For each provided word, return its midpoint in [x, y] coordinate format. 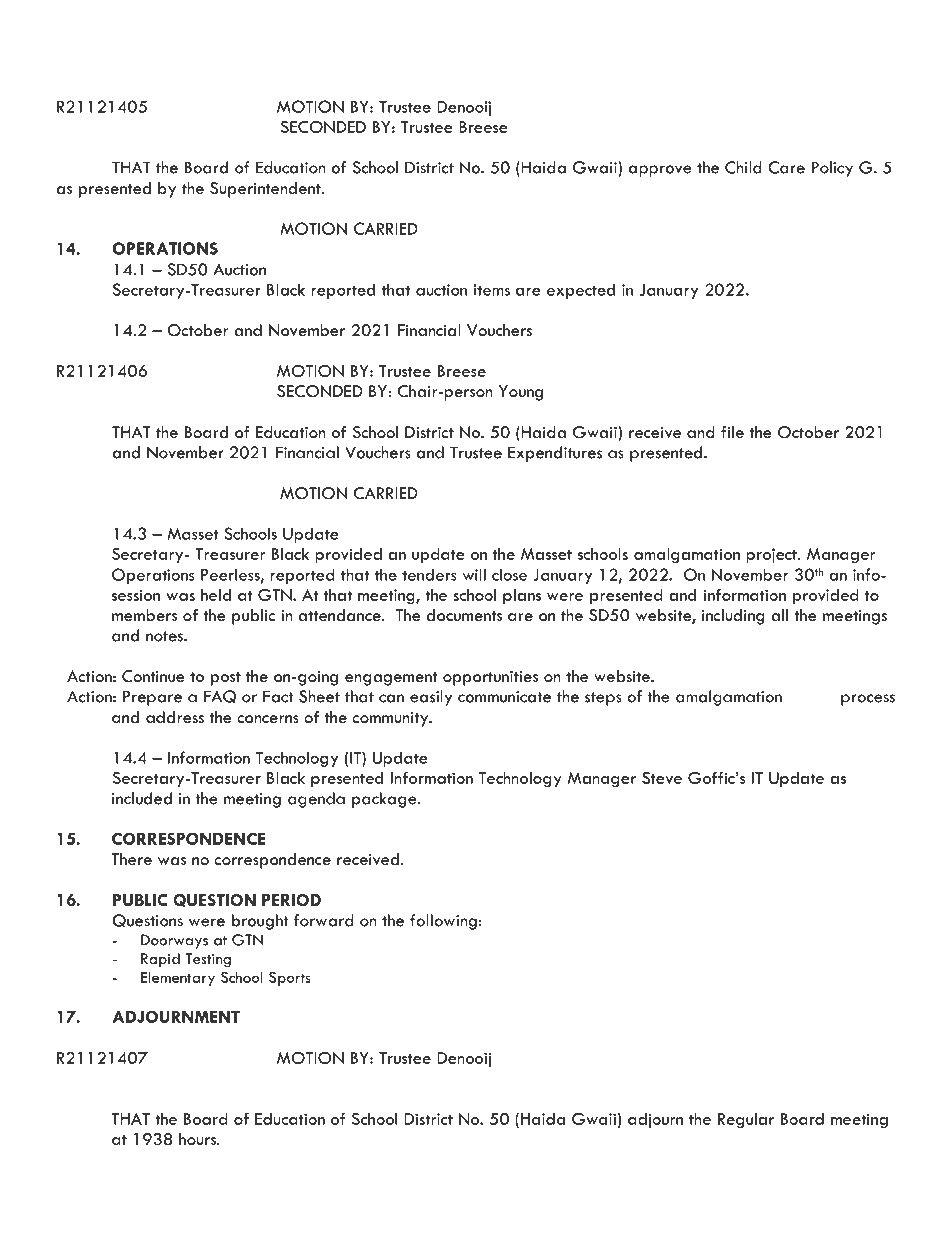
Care [786, 167]
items [492, 290]
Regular [746, 1121]
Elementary [178, 979]
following [443, 922]
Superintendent [266, 190]
